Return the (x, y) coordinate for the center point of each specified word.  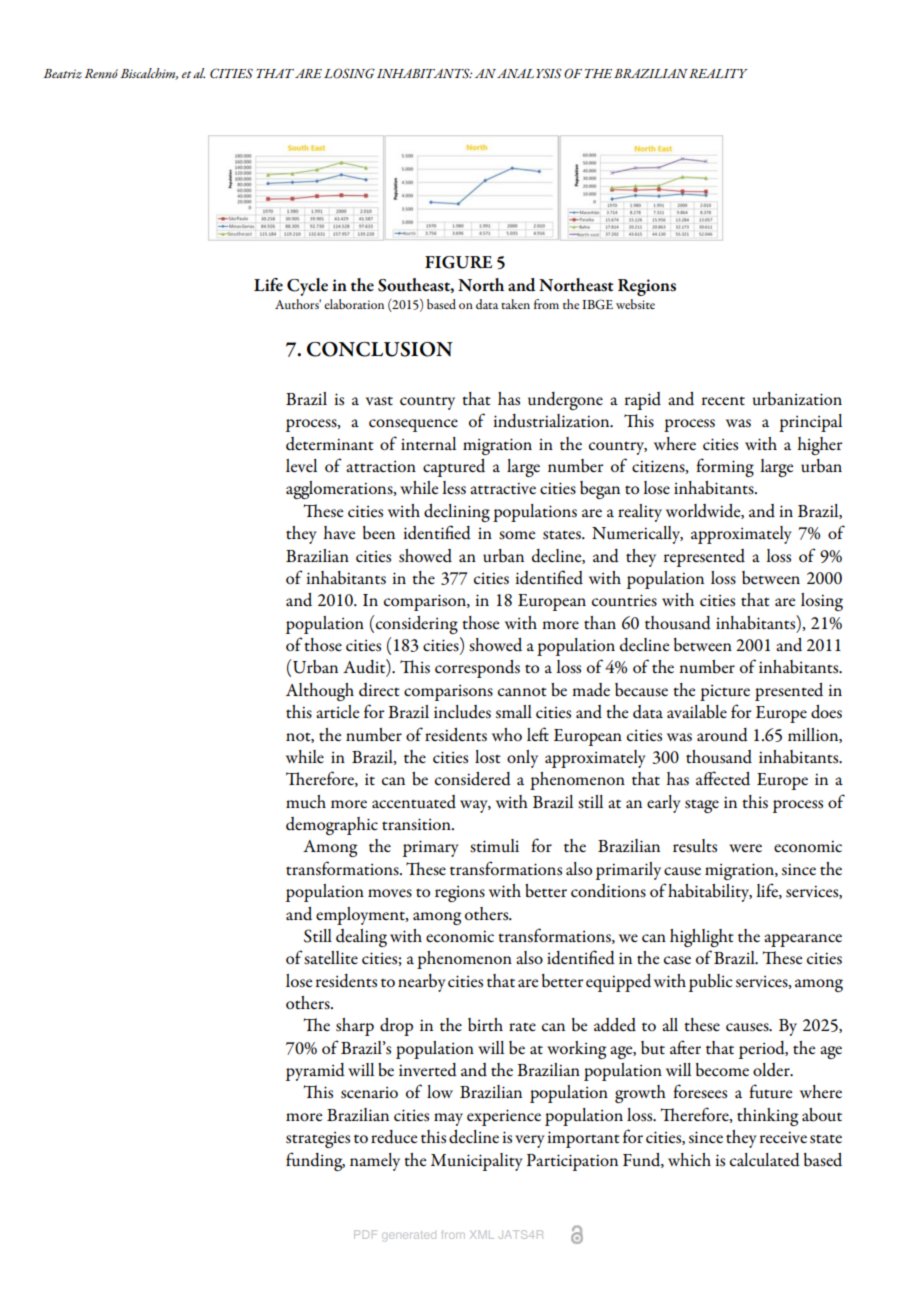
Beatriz (62, 74)
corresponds (477, 669)
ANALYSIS (529, 73)
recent (723, 401)
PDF (365, 1234)
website (635, 304)
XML (482, 1234)
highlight (702, 938)
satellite (331, 958)
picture (725, 692)
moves (390, 893)
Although (320, 692)
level (301, 465)
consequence (413, 425)
